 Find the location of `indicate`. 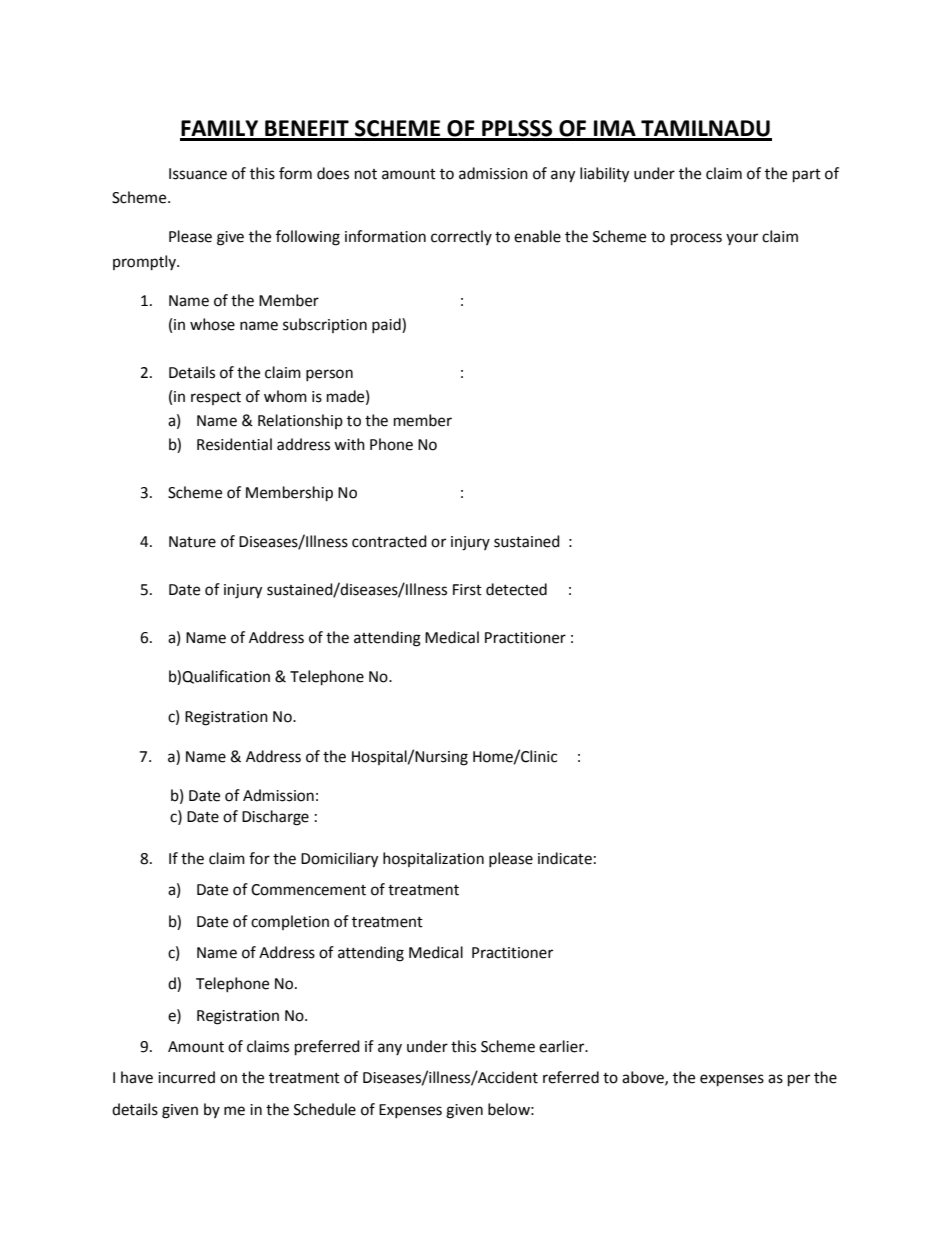

indicate is located at coordinates (565, 858).
